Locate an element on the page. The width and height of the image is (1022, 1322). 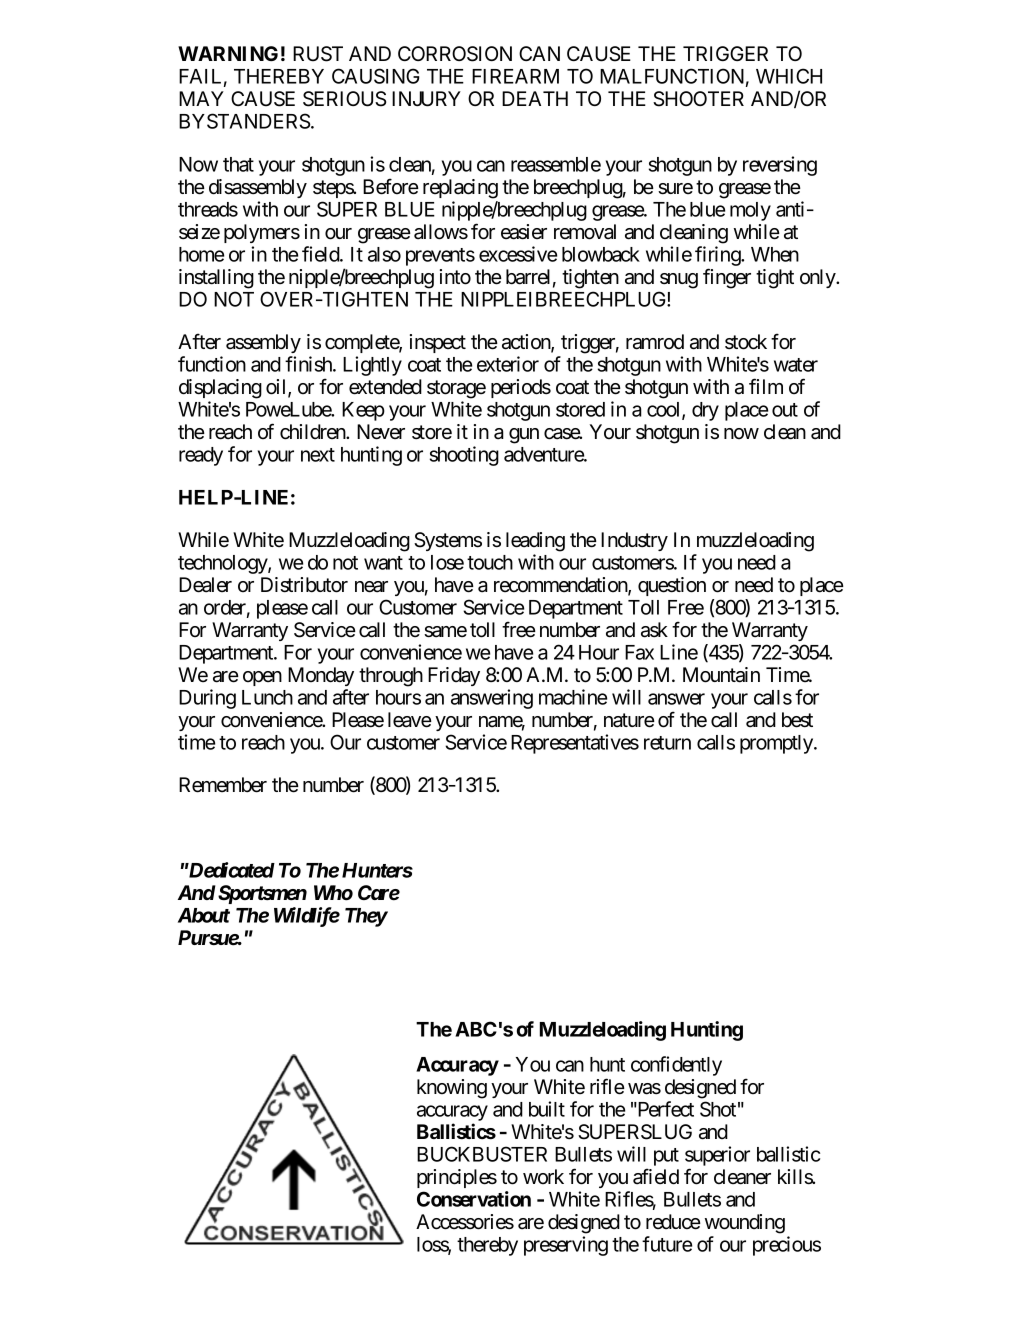
WHICH is located at coordinates (789, 76).
